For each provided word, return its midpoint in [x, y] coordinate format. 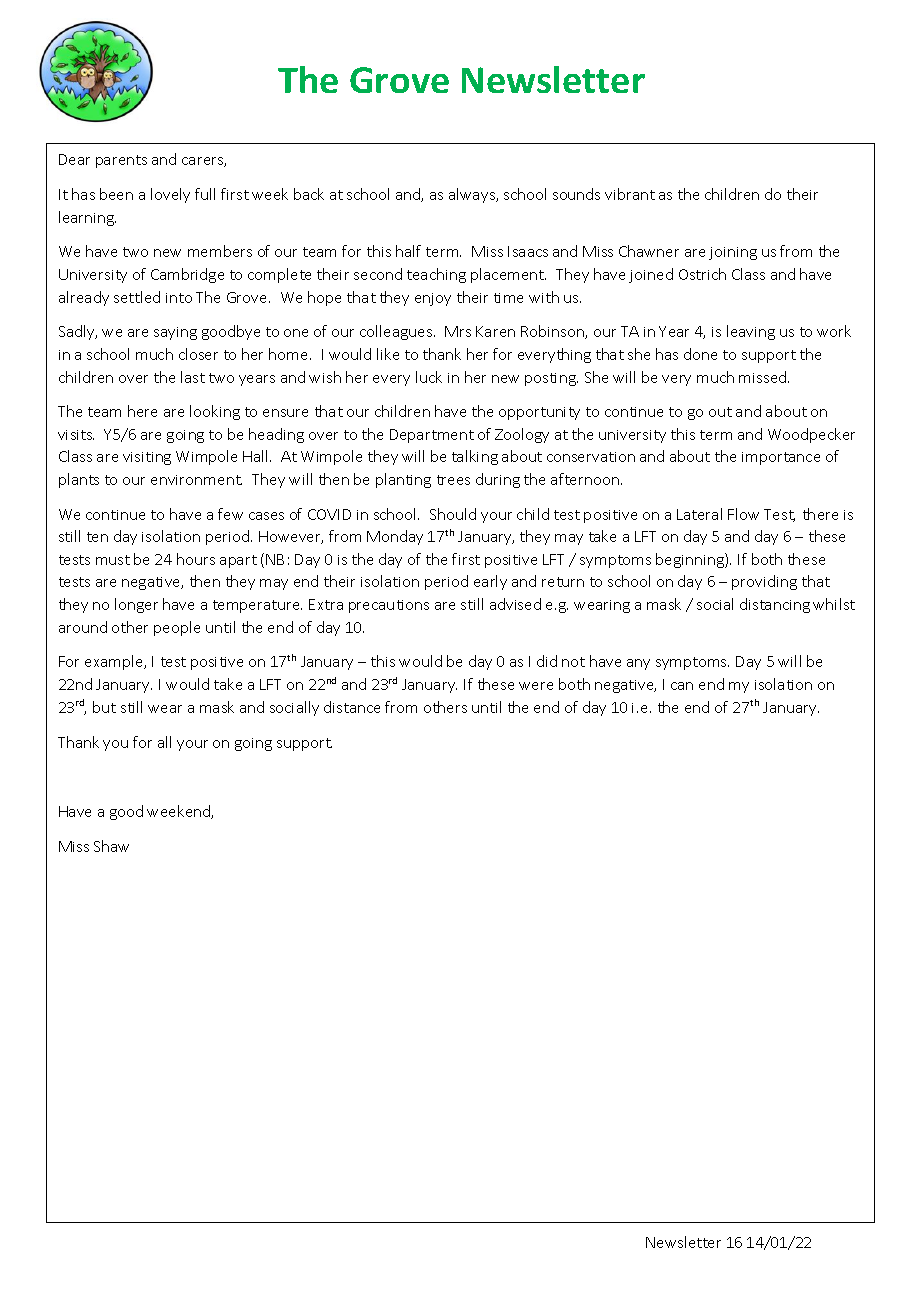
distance [352, 707]
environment [196, 480]
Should [453, 514]
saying [175, 333]
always [473, 195]
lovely [170, 195]
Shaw [111, 846]
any [638, 664]
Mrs [458, 331]
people [177, 628]
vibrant [630, 194]
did [547, 661]
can [682, 686]
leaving [751, 332]
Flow [743, 514]
